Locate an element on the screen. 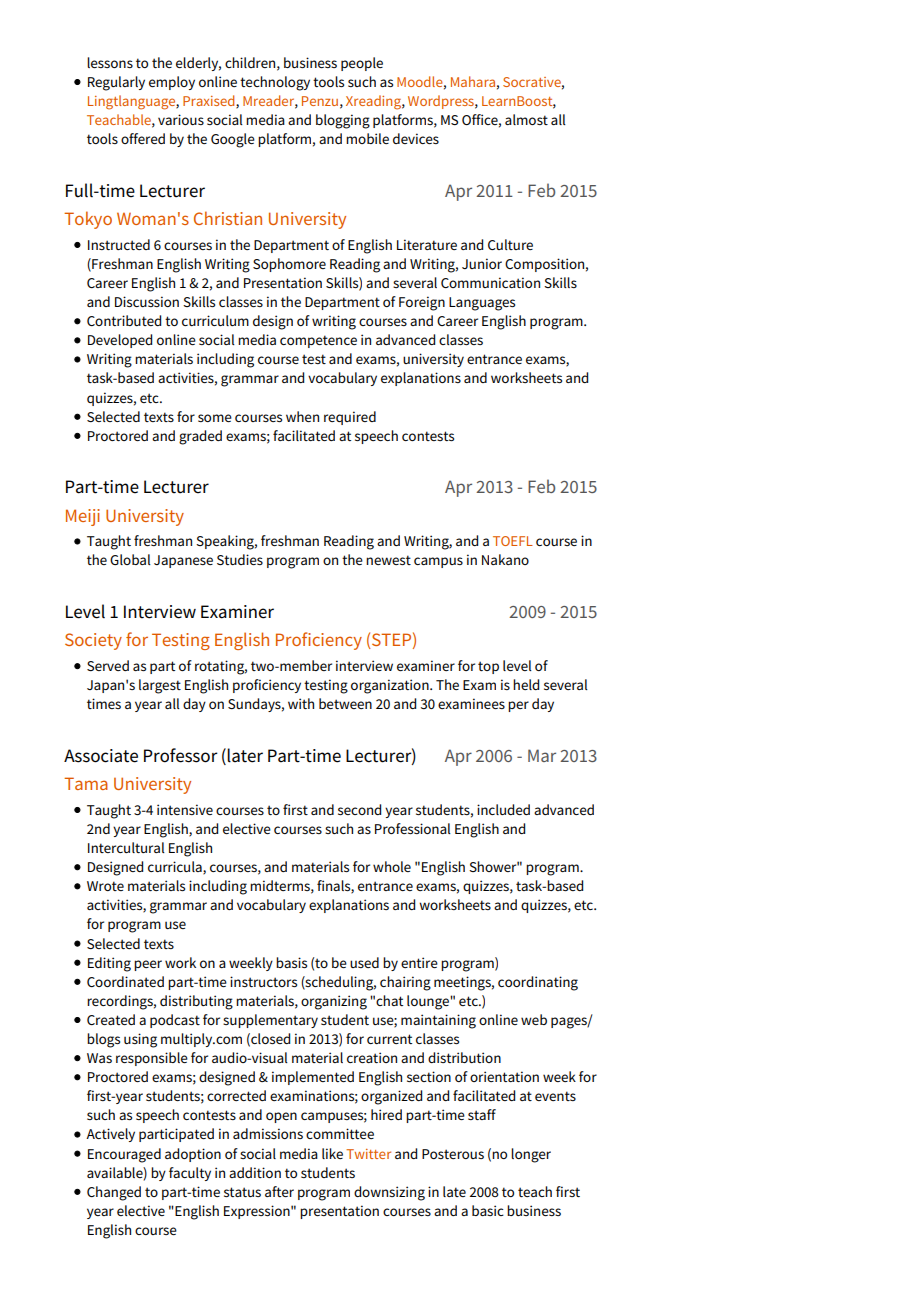  with is located at coordinates (301, 703).
